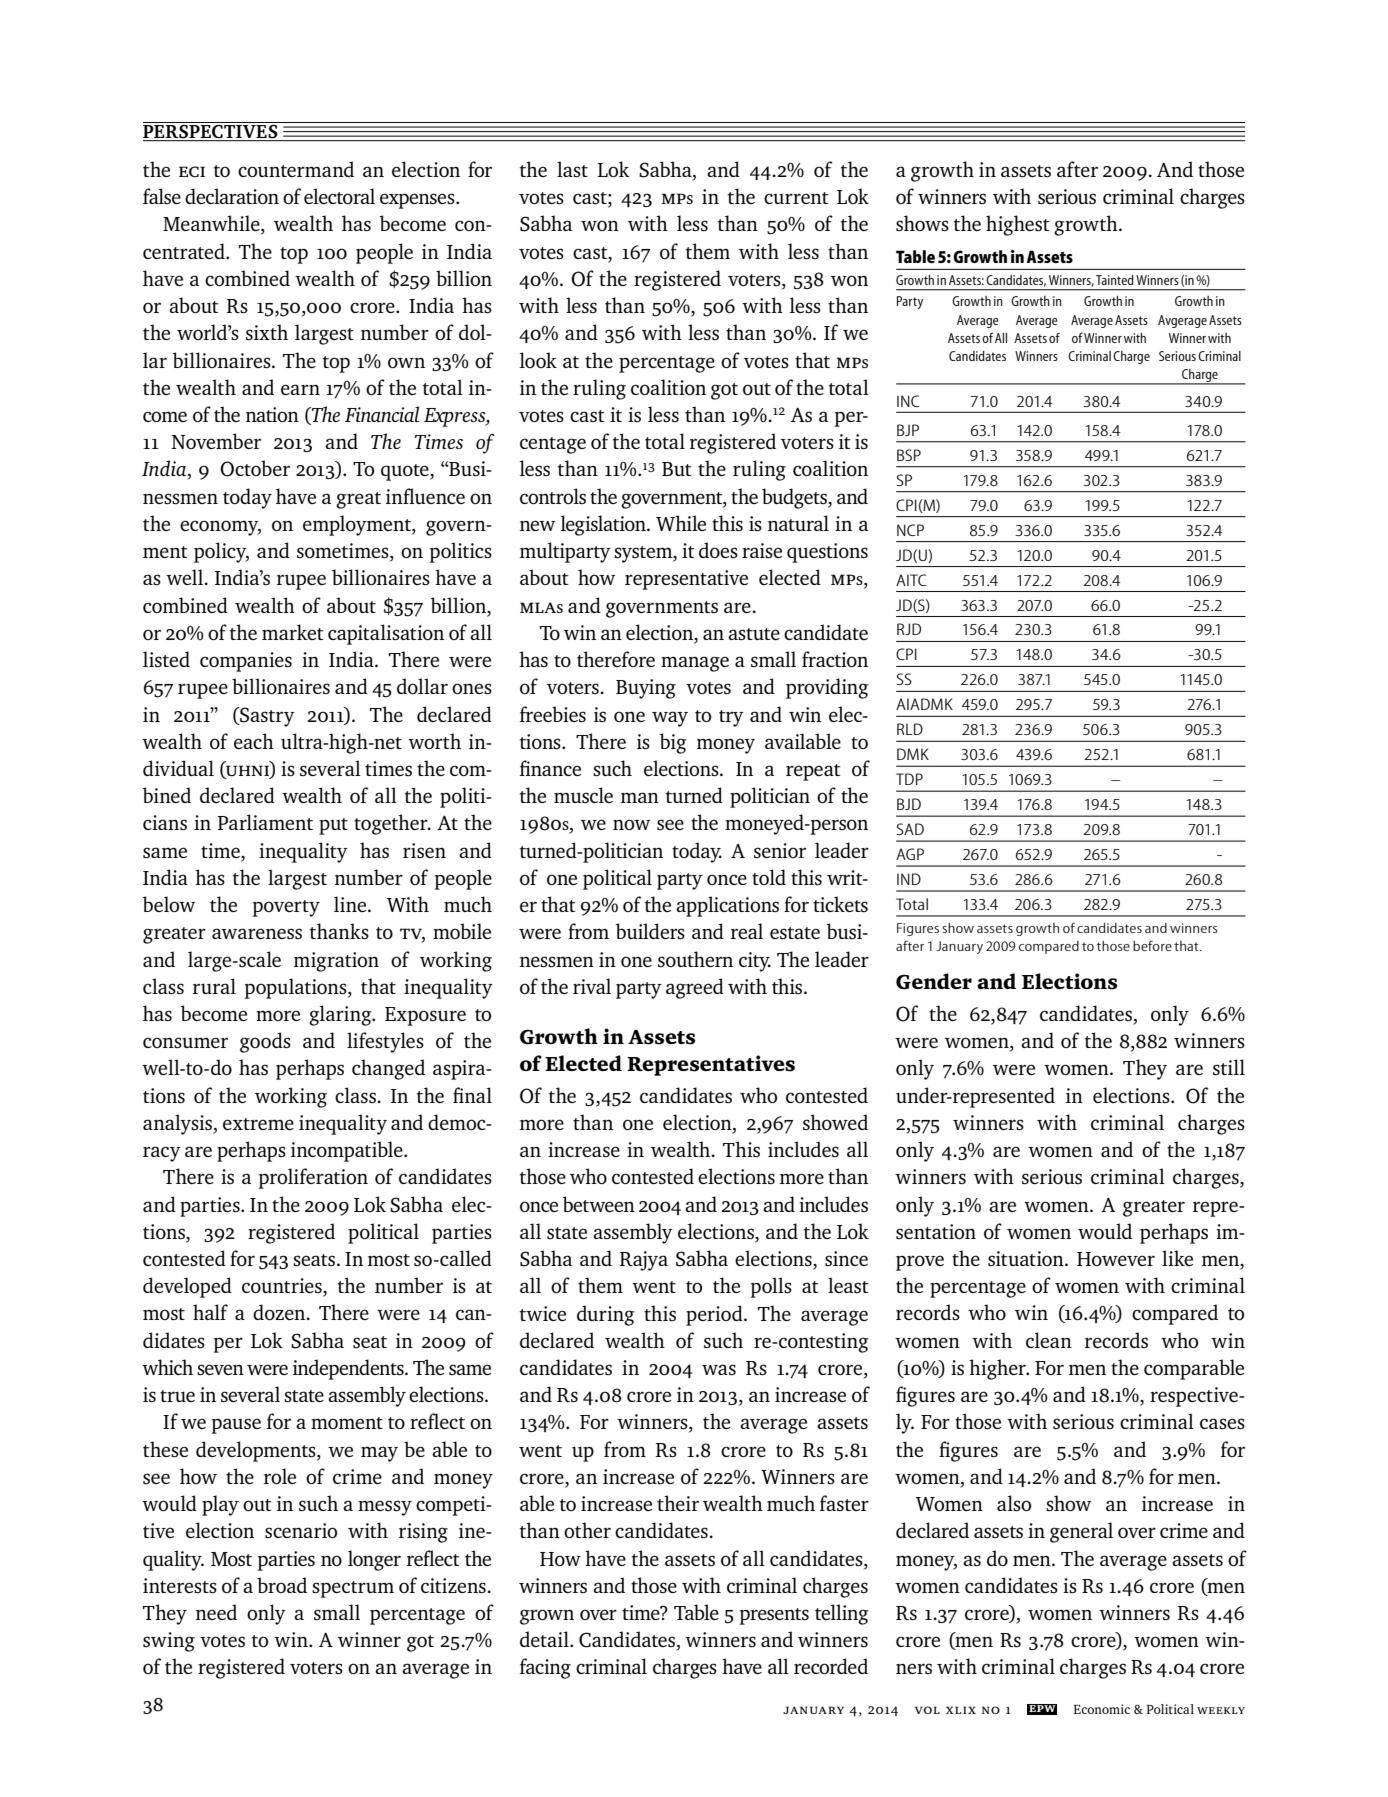 Image resolution: width=1388 pixels, height=1797 pixels. What do you see at coordinates (257, 933) in the document?
I see `awareness` at bounding box center [257, 933].
